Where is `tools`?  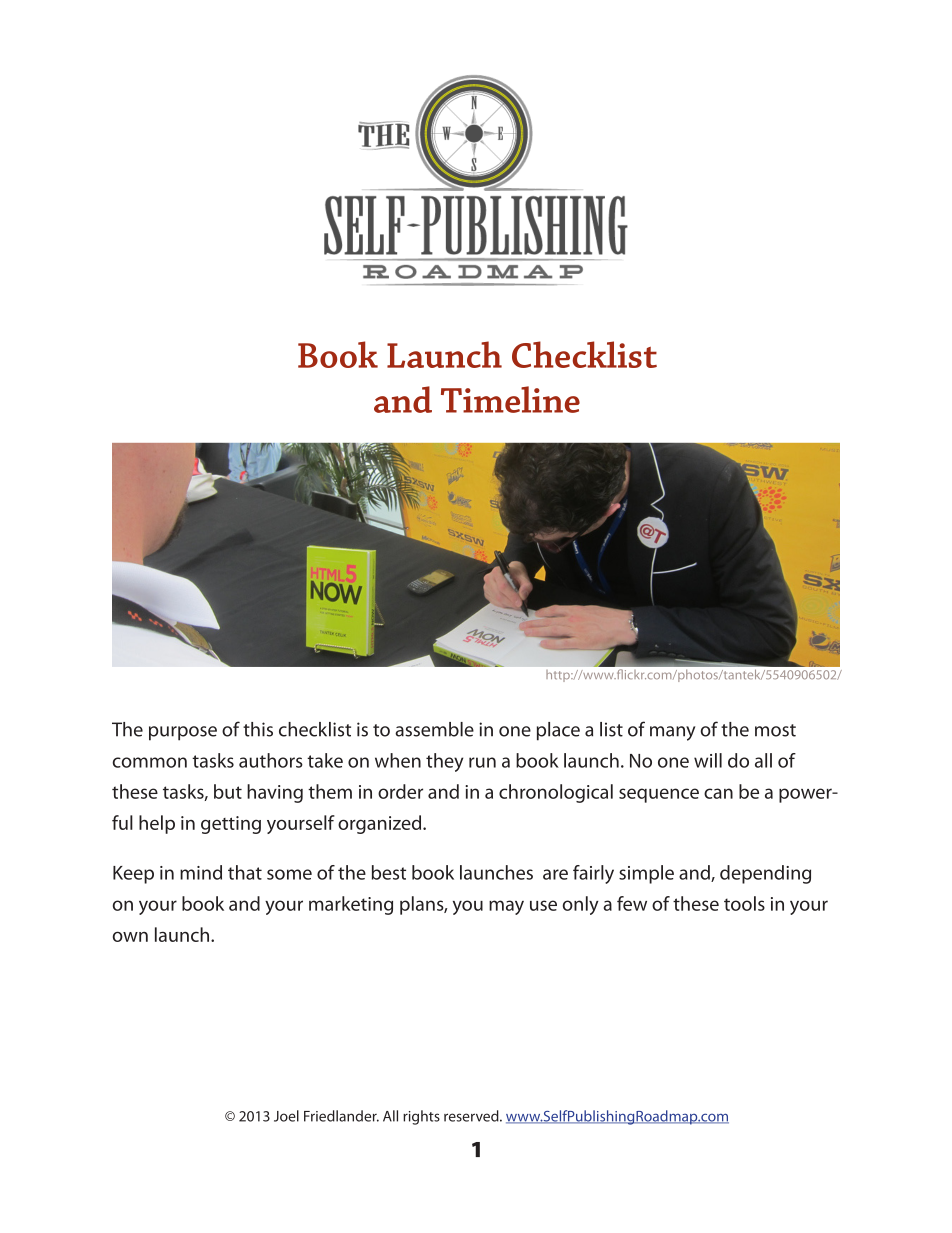 tools is located at coordinates (744, 903).
